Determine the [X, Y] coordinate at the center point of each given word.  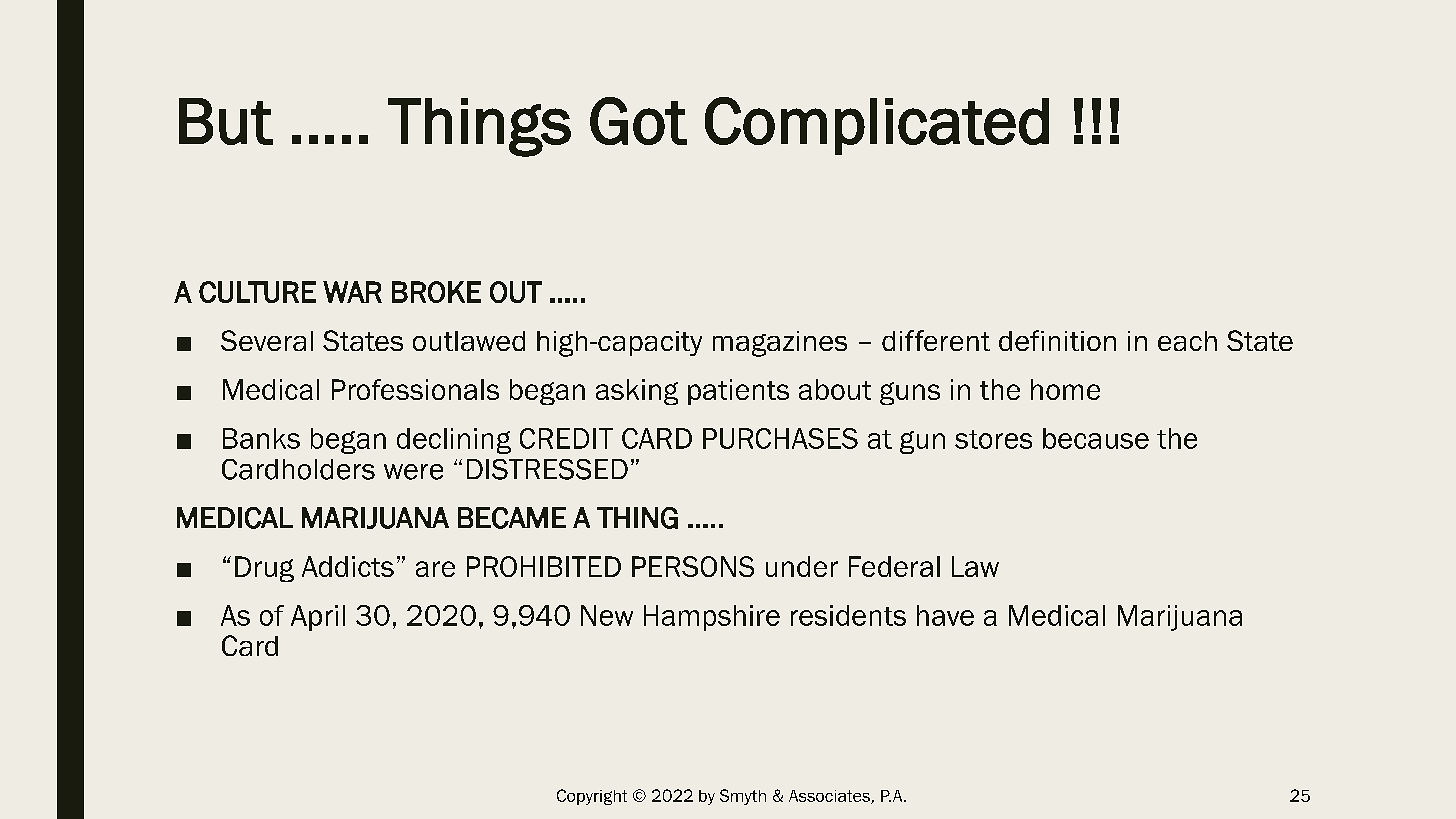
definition [1057, 340]
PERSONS [693, 566]
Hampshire [712, 618]
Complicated [877, 126]
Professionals [415, 389]
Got [638, 121]
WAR [352, 292]
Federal [894, 566]
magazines [780, 344]
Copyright [592, 797]
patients [738, 392]
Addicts [348, 566]
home [1065, 389]
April [318, 618]
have [945, 615]
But [226, 121]
